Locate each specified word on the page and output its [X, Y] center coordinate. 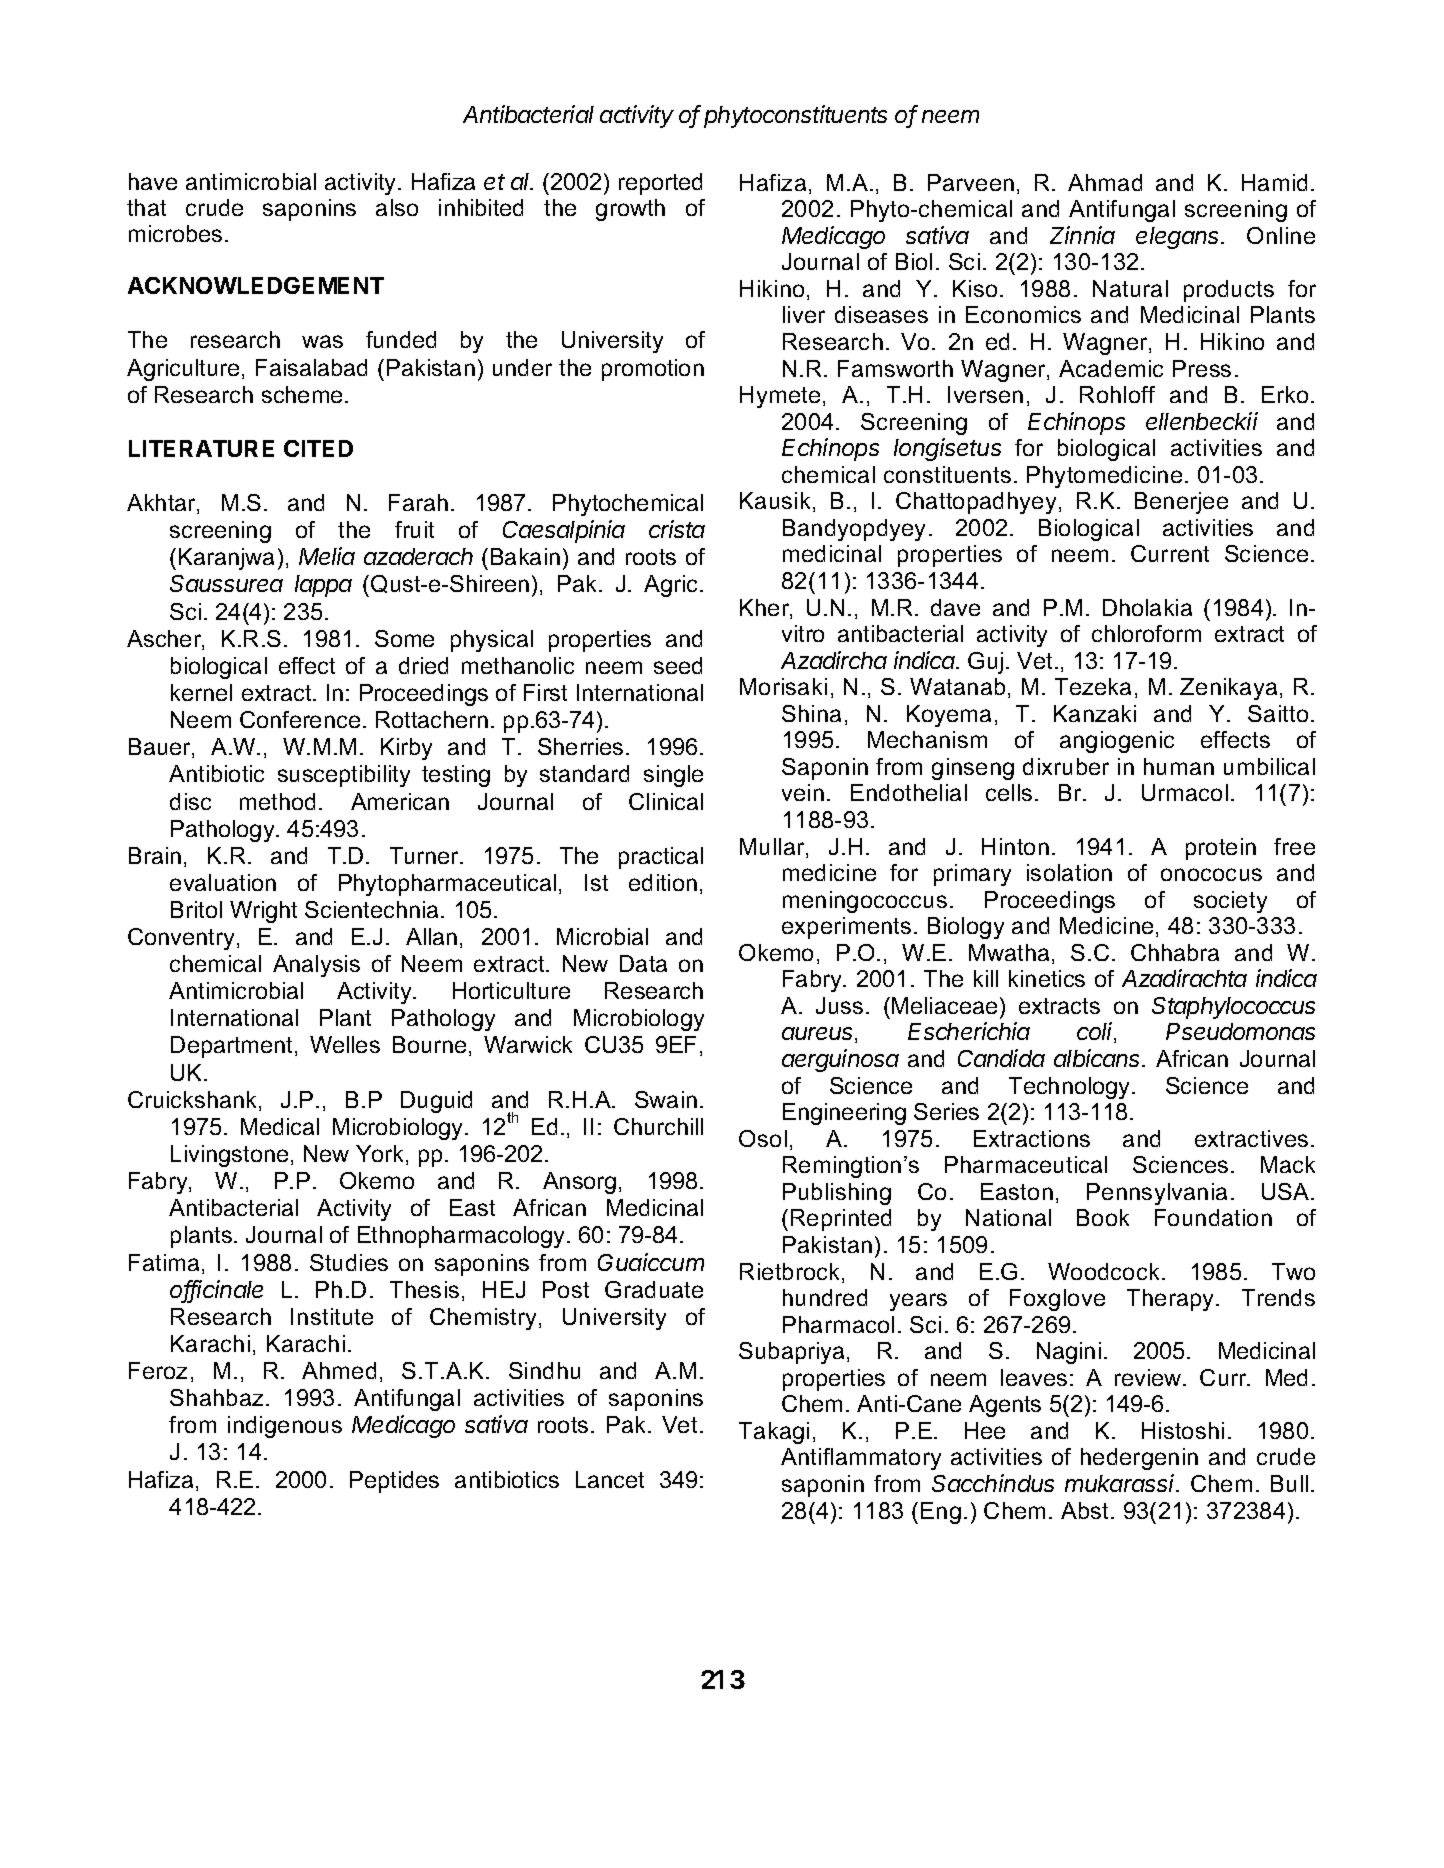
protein [1221, 849]
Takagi [774, 1433]
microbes [175, 233]
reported [660, 184]
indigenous [285, 1427]
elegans [1179, 238]
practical [661, 858]
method [277, 801]
